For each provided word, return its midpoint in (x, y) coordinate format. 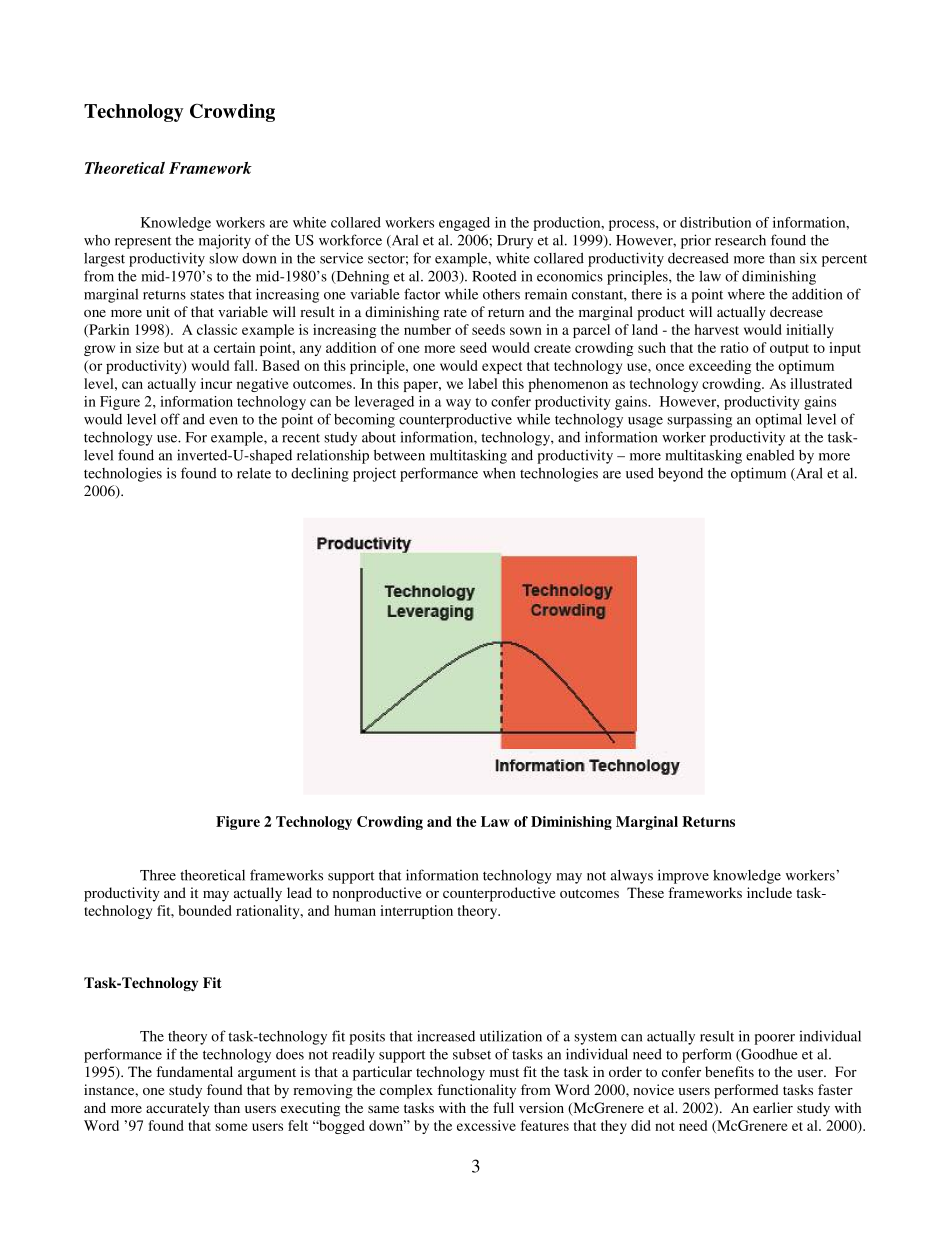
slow (223, 258)
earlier (773, 1107)
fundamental (194, 1071)
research (740, 240)
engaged (464, 224)
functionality (476, 1091)
